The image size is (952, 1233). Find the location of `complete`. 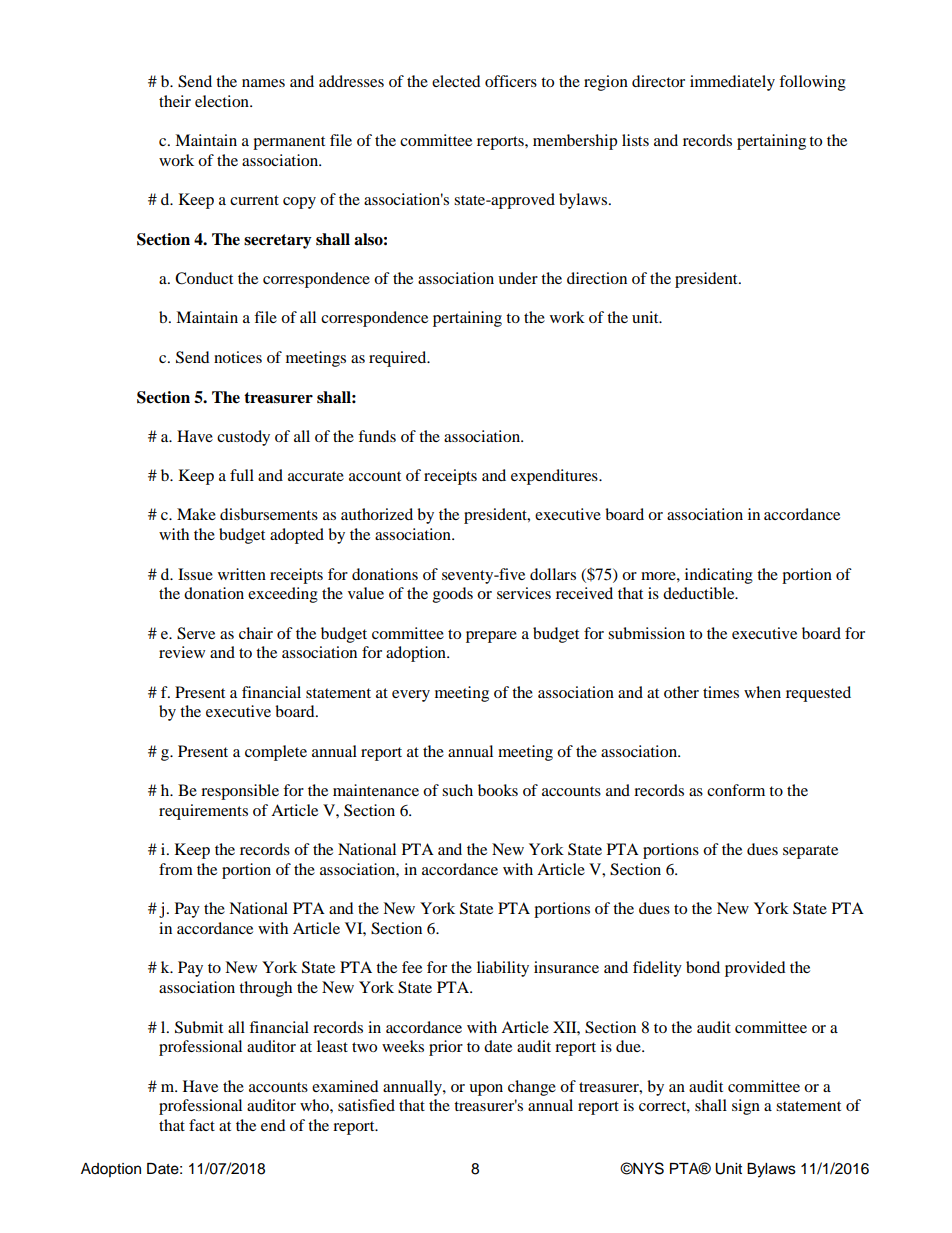

complete is located at coordinates (276, 753).
